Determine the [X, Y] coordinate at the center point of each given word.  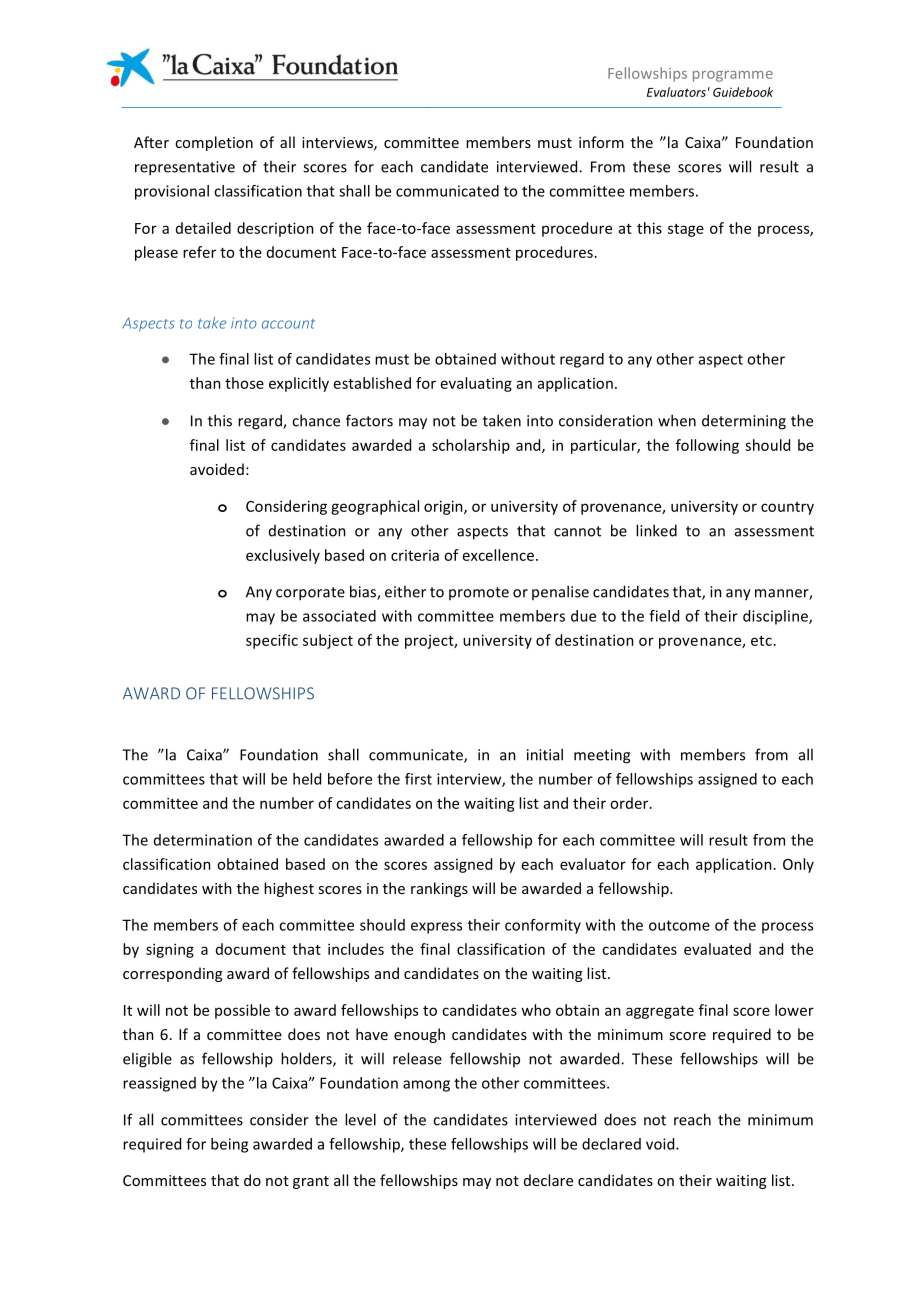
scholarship [471, 446]
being [229, 1145]
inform [601, 142]
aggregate [660, 1012]
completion [214, 143]
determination [203, 840]
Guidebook [743, 92]
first [418, 779]
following [707, 446]
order [630, 803]
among [426, 1086]
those [244, 383]
